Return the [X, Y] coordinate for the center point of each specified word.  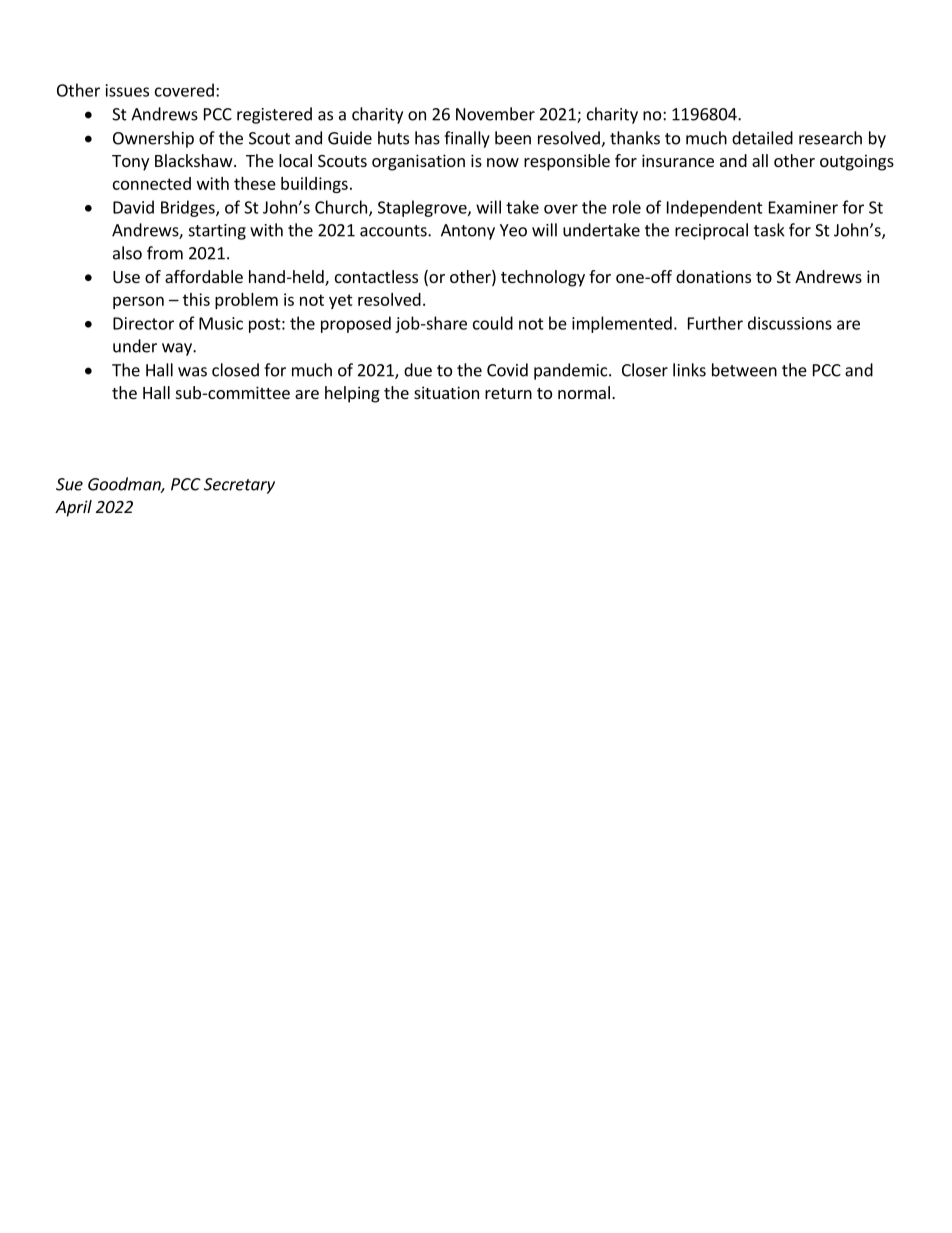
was [192, 372]
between [744, 370]
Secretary [239, 486]
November [495, 114]
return [508, 393]
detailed [762, 138]
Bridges [189, 208]
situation [446, 392]
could [493, 323]
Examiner [803, 207]
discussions [790, 323]
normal [584, 392]
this [196, 299]
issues [127, 90]
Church [342, 208]
